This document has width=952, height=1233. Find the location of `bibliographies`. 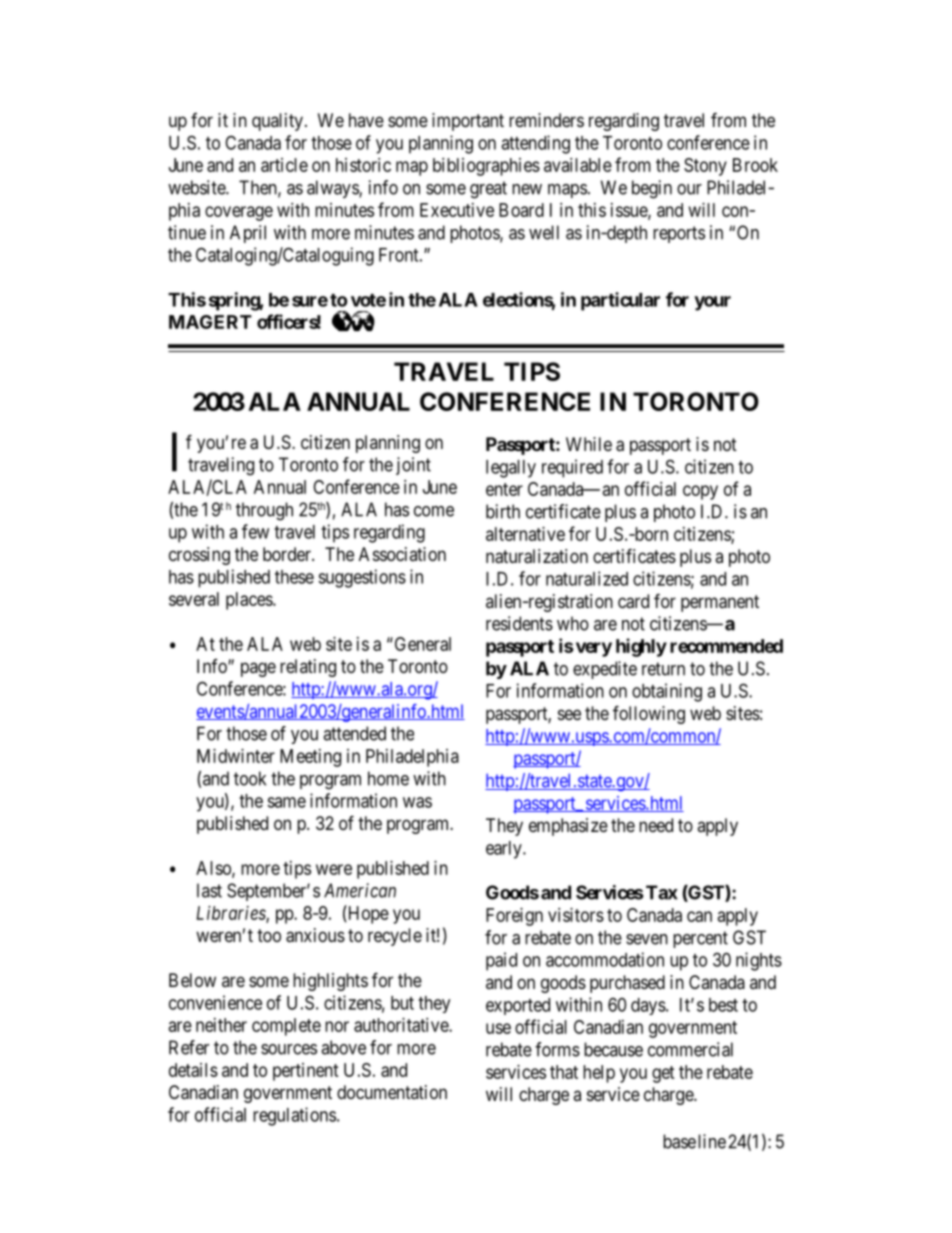

bibliographies is located at coordinates (486, 167).
